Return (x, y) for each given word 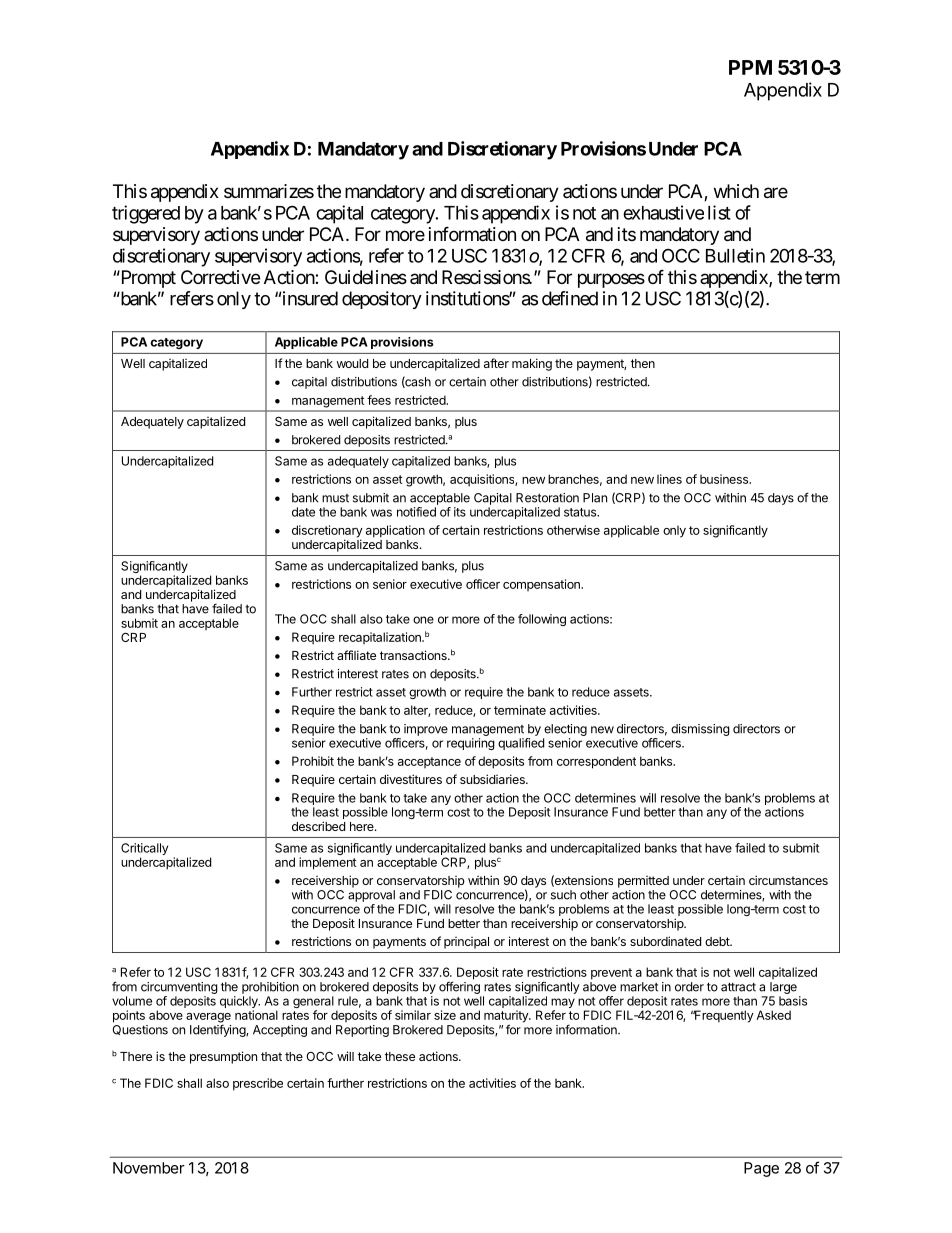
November (149, 1168)
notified (416, 512)
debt (718, 941)
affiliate (356, 655)
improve (426, 730)
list (719, 212)
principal (466, 943)
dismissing (700, 730)
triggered (146, 214)
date (303, 512)
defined (570, 298)
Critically (144, 850)
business (725, 479)
